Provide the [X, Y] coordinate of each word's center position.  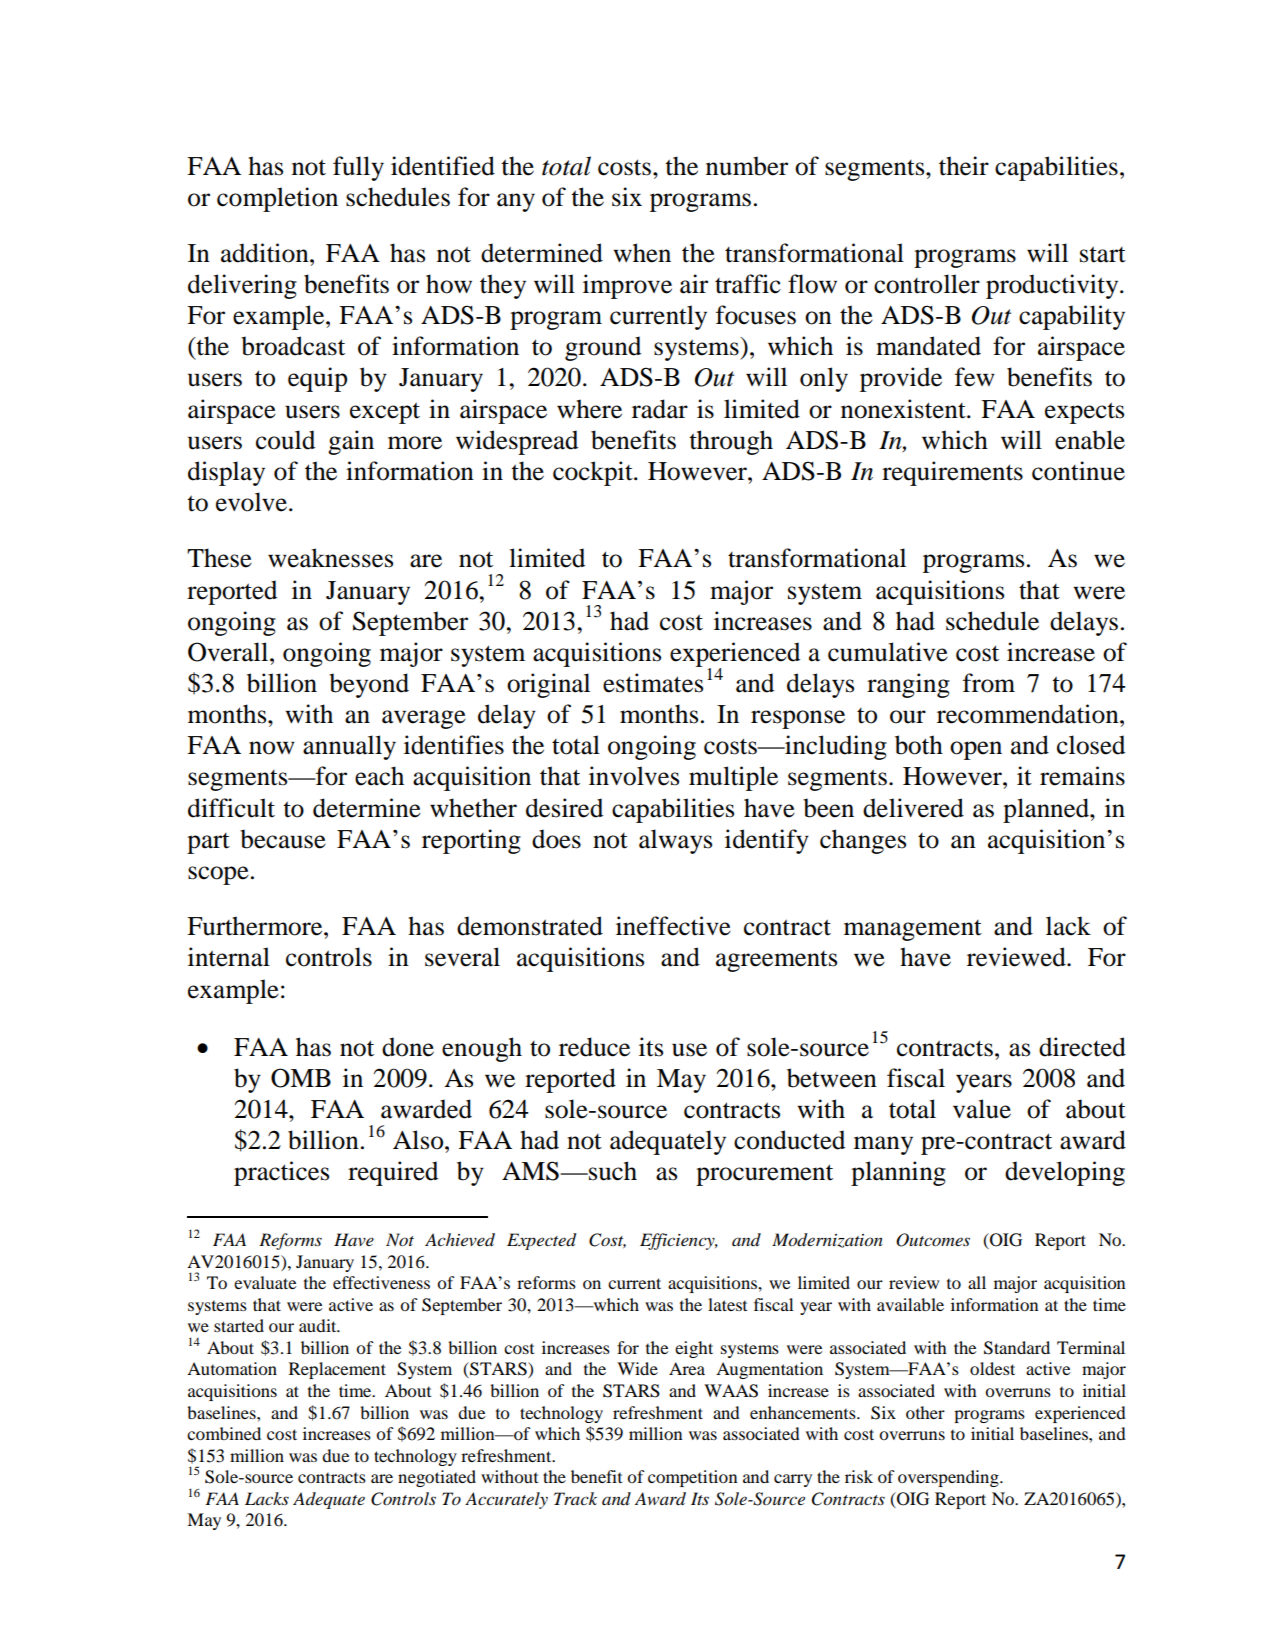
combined [224, 1433]
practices [281, 1173]
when [642, 253]
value [982, 1109]
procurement [764, 1175]
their [964, 166]
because [283, 839]
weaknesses [330, 558]
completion [277, 199]
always [675, 841]
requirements [952, 473]
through [731, 442]
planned [1047, 810]
